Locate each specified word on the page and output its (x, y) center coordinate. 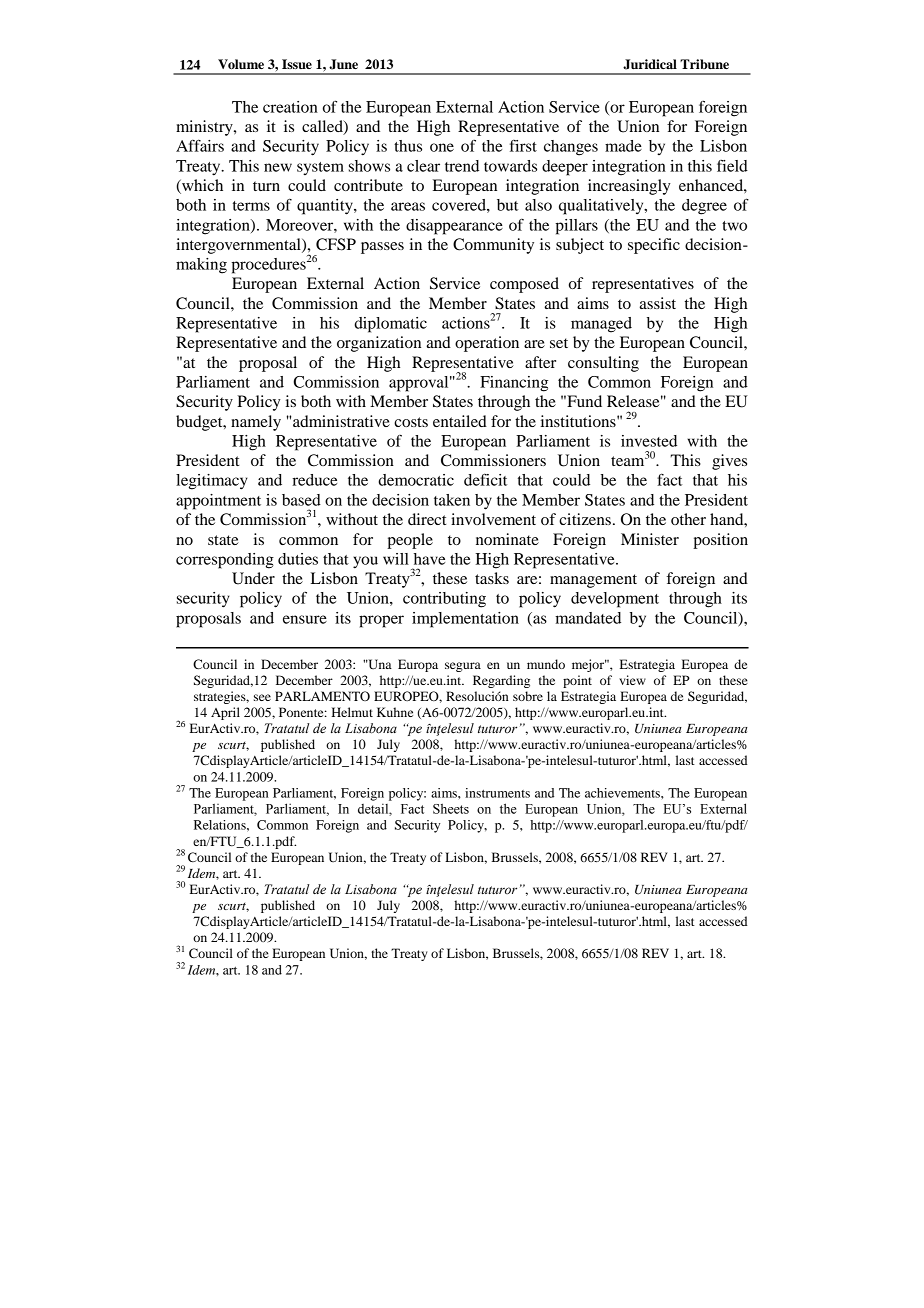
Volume (241, 64)
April (225, 713)
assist (657, 303)
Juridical (650, 64)
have (429, 559)
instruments (497, 793)
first (523, 146)
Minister (650, 539)
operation (487, 344)
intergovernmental (239, 246)
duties (298, 559)
